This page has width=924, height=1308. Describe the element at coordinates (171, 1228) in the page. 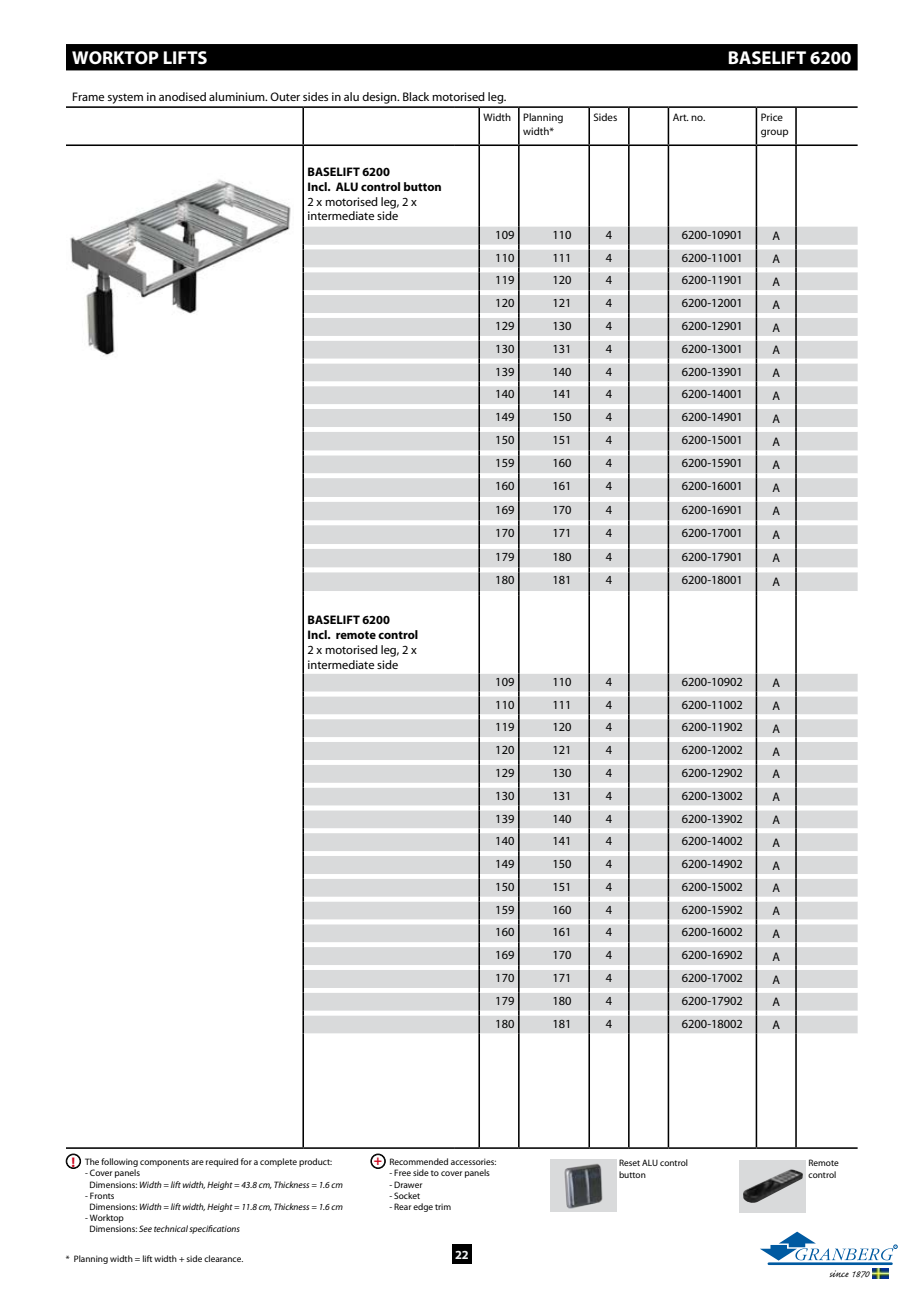

I see `technical` at that location.
